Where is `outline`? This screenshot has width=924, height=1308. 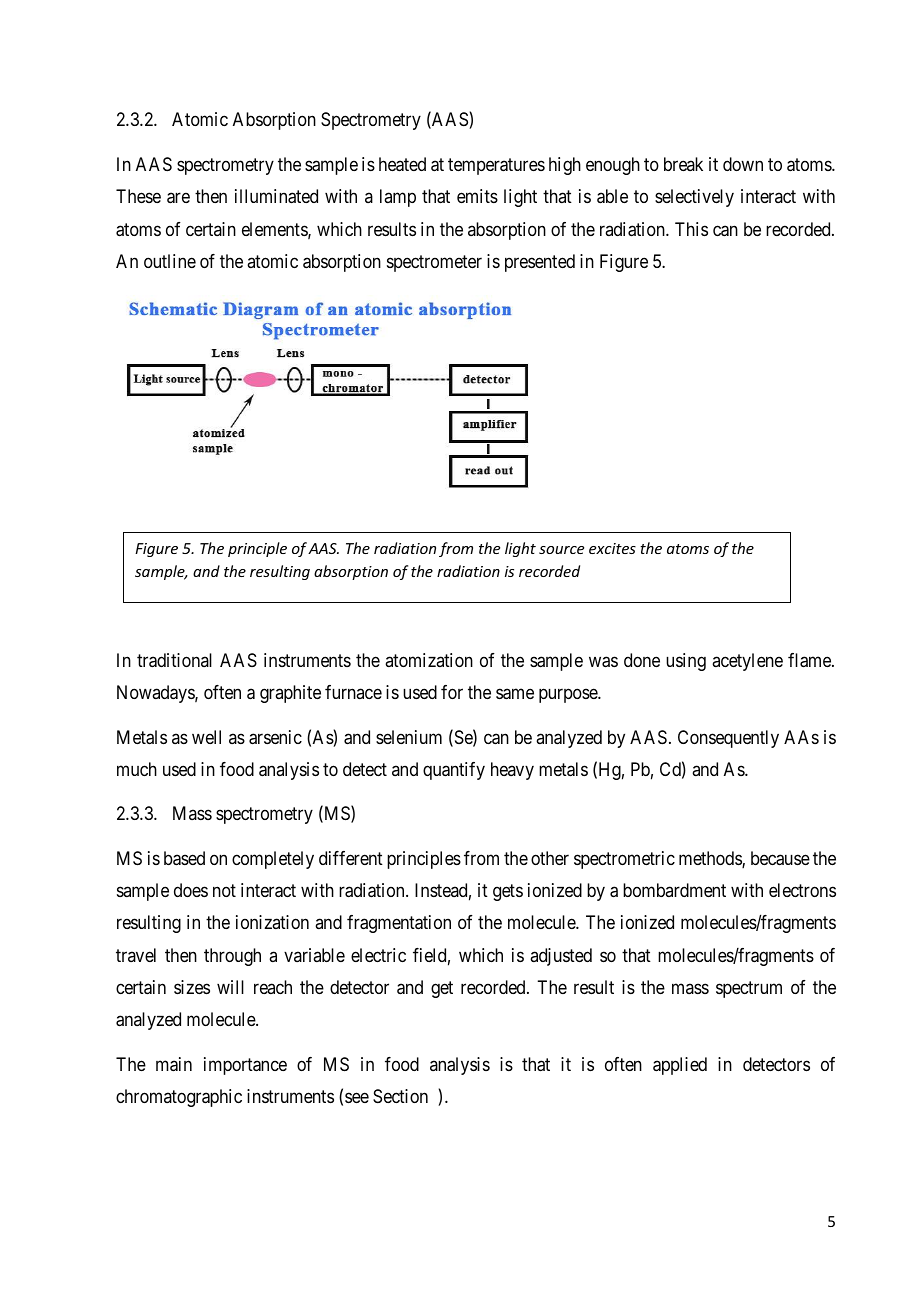
outline is located at coordinates (170, 261).
